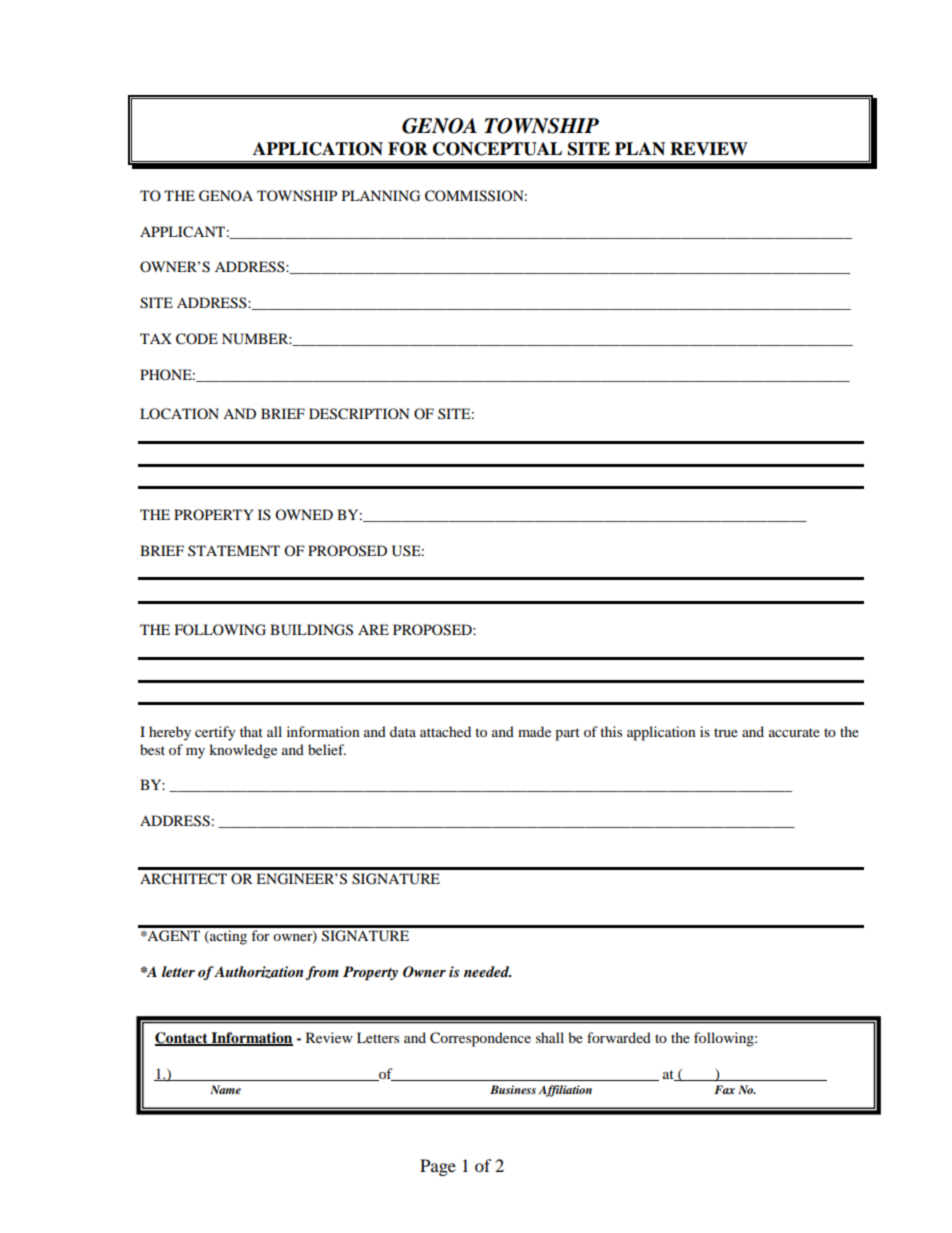 The height and width of the screenshot is (1233, 952). What do you see at coordinates (445, 731) in the screenshot?
I see `attached` at bounding box center [445, 731].
